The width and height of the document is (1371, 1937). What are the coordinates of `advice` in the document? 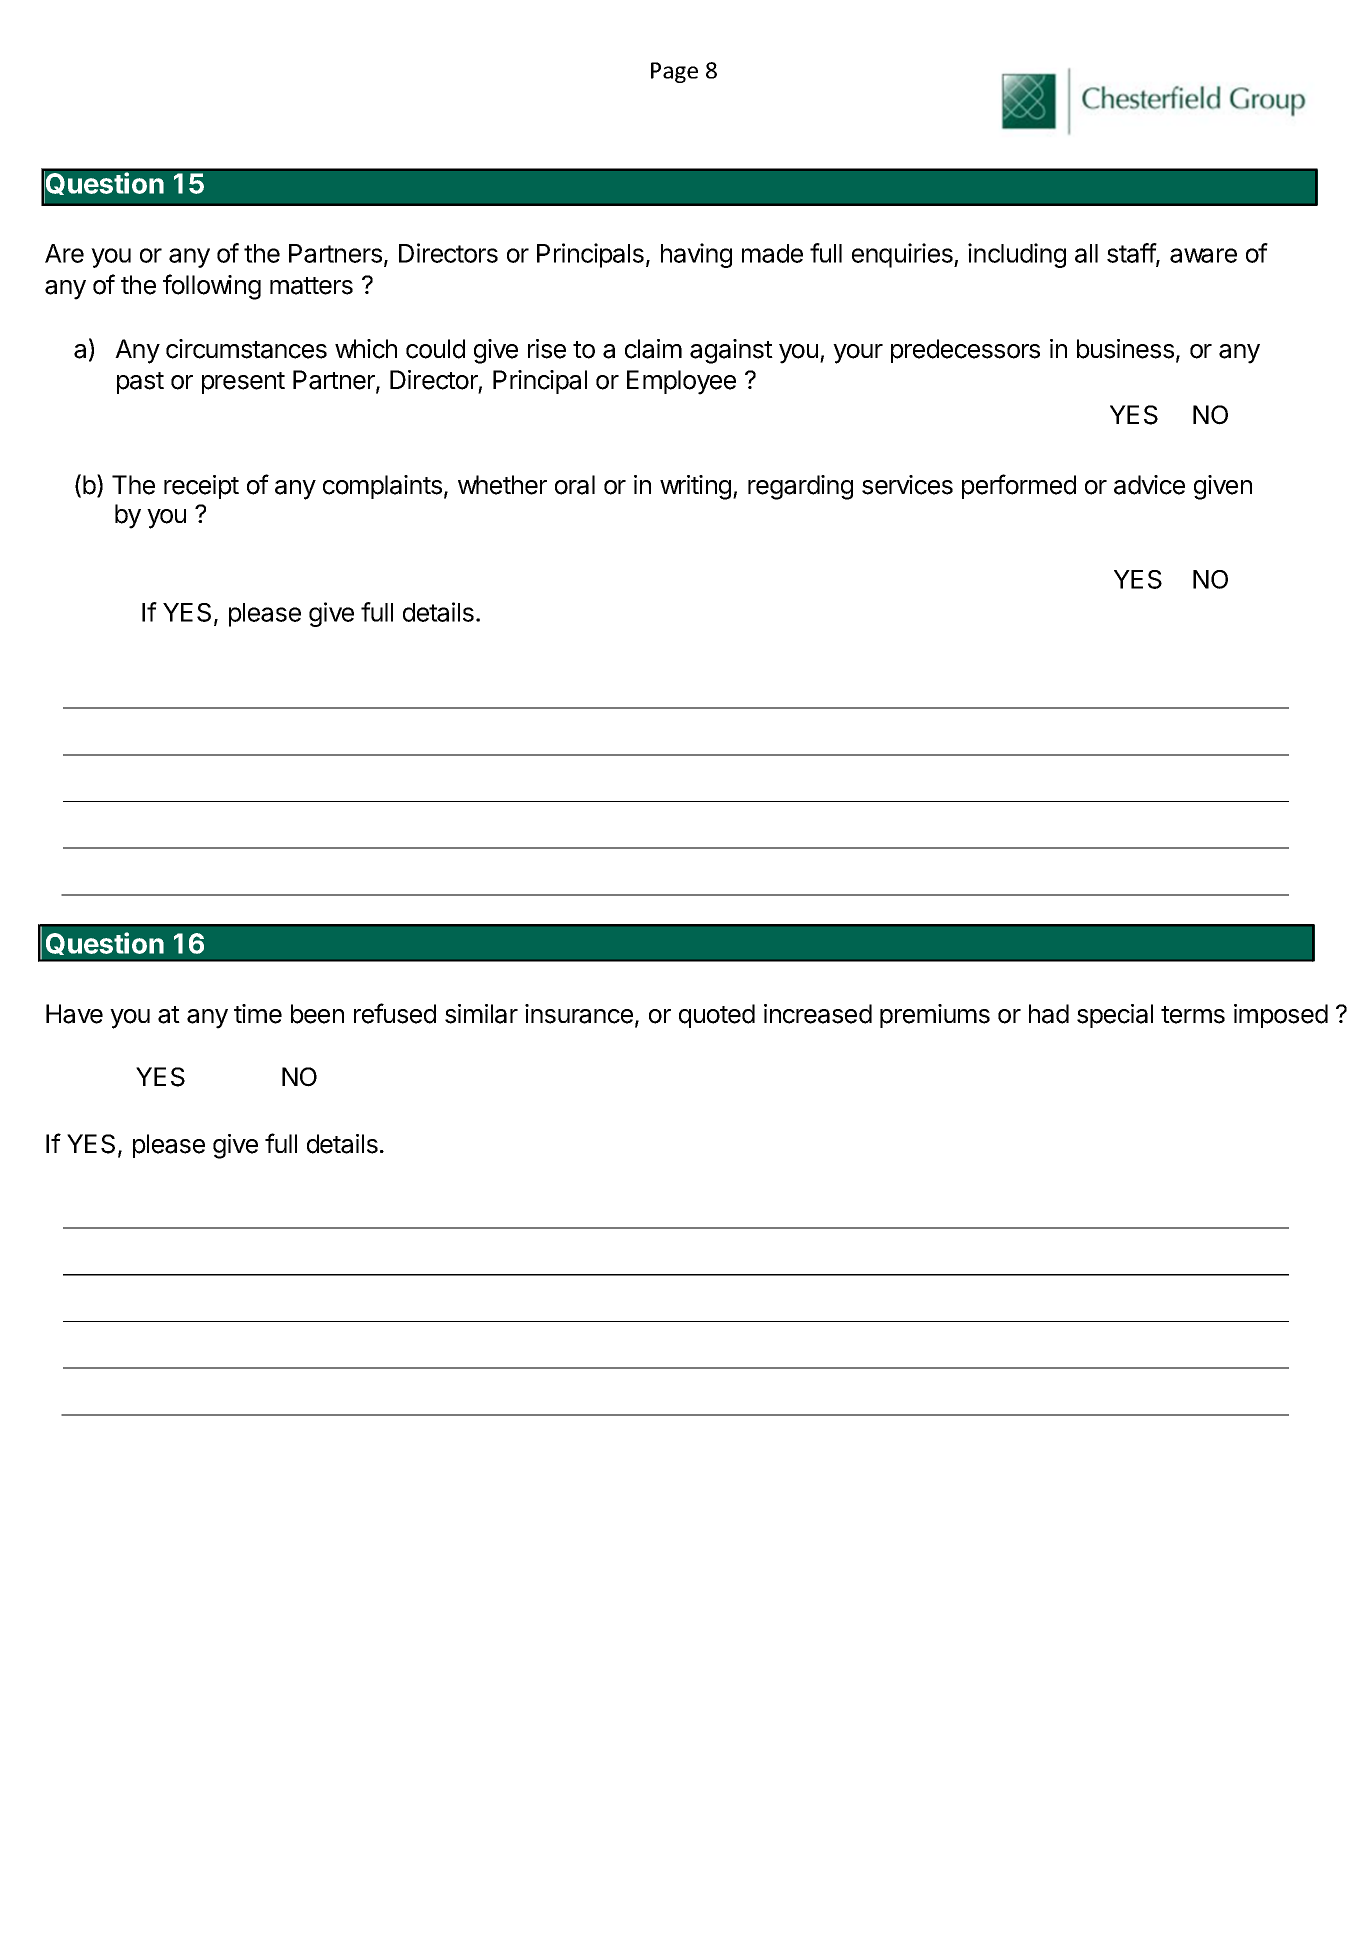 It's located at (1149, 485).
